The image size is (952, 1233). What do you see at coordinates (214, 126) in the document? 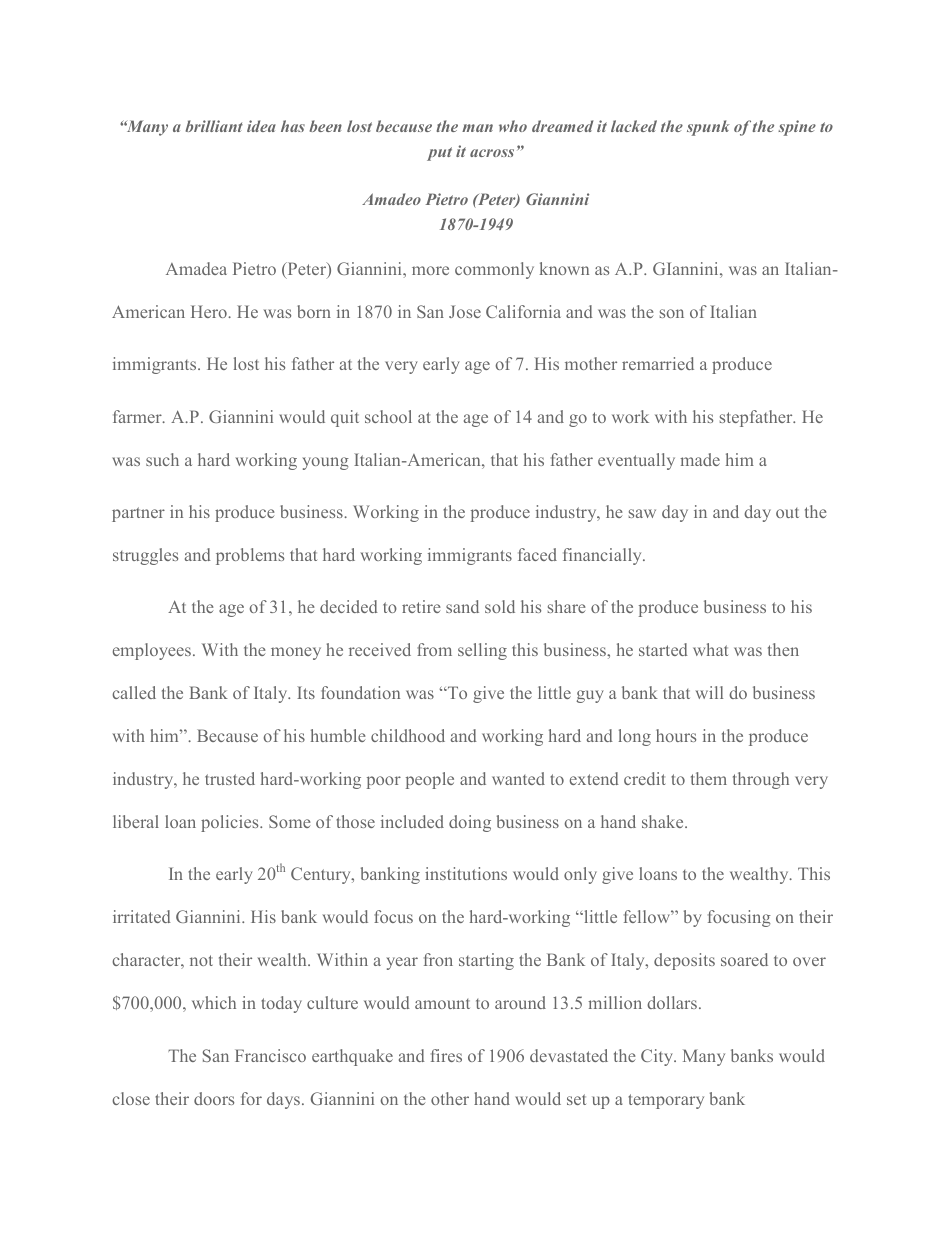
I see `brilliant` at bounding box center [214, 126].
